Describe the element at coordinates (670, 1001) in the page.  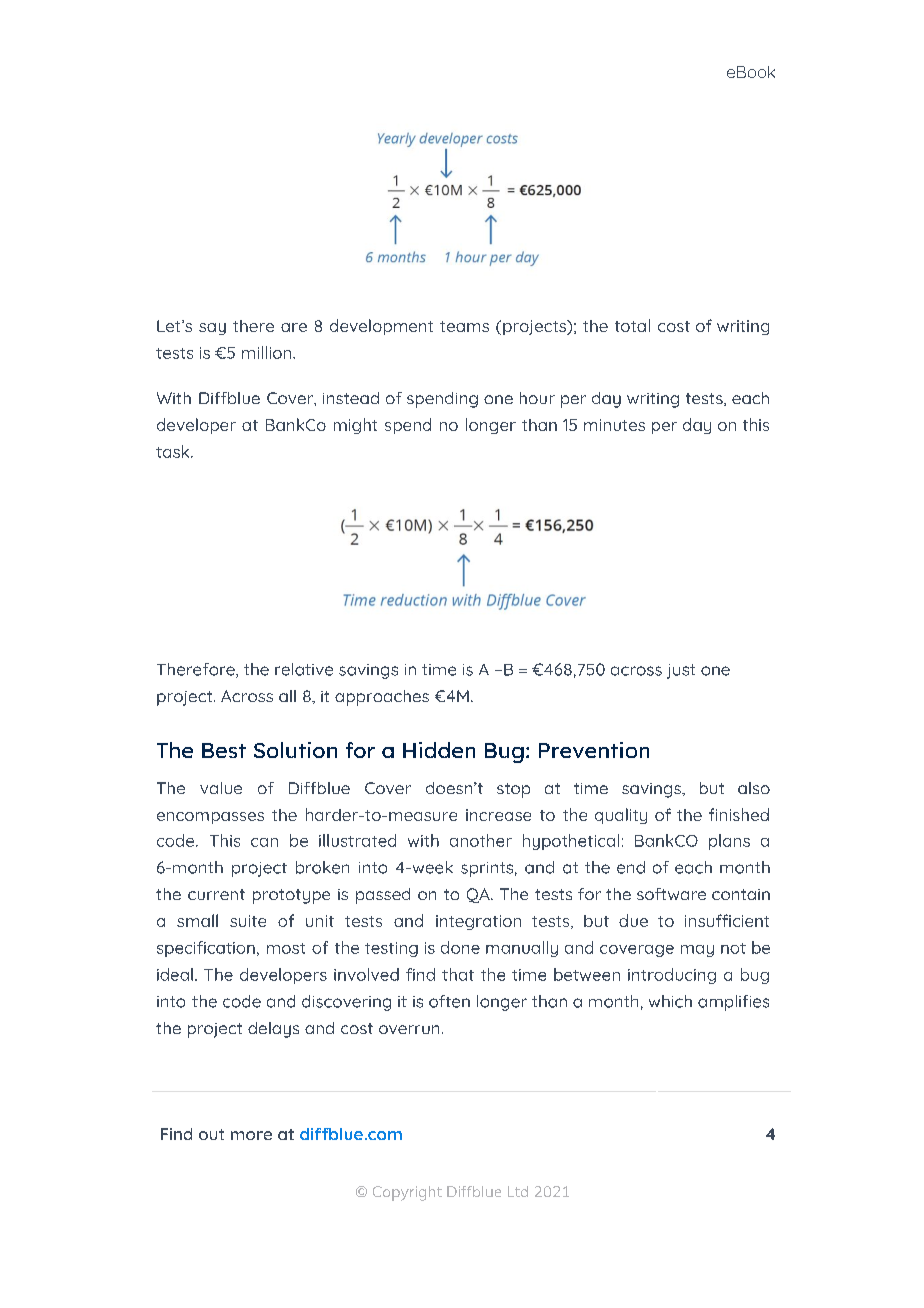
I see `which` at that location.
